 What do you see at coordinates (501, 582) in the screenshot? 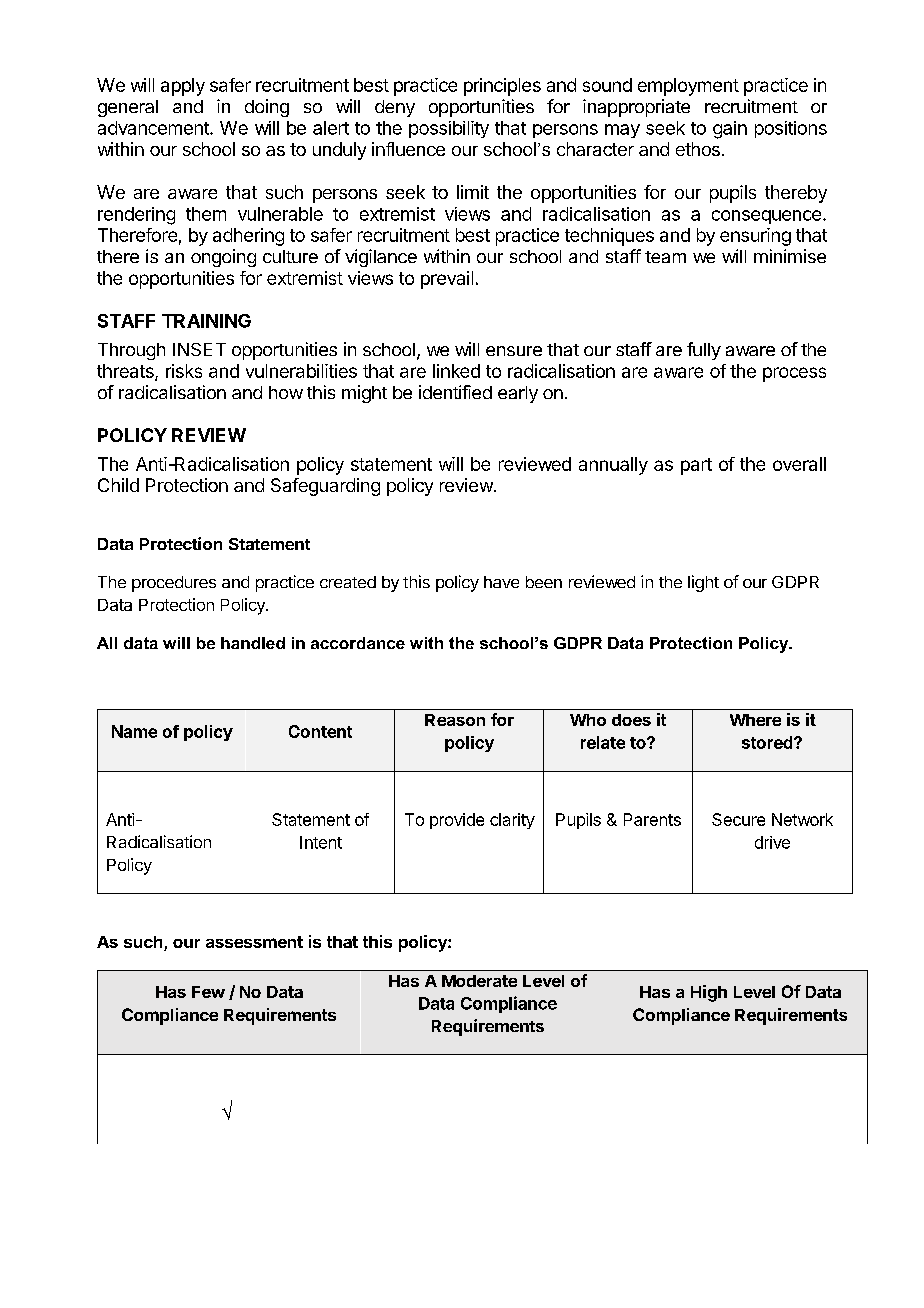
I see `have` at bounding box center [501, 582].
